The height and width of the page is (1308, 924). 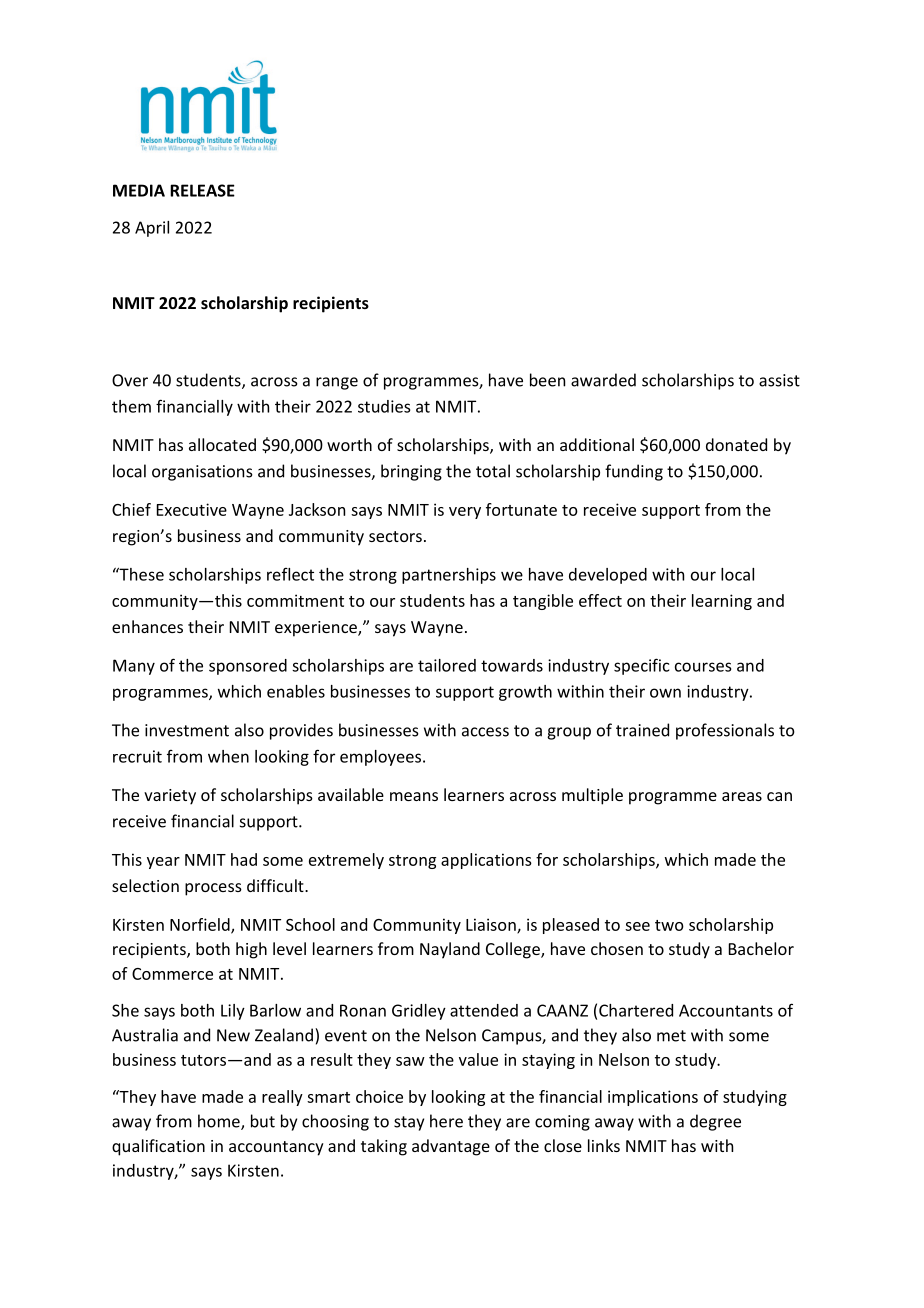 I want to click on funding, so click(x=634, y=472).
